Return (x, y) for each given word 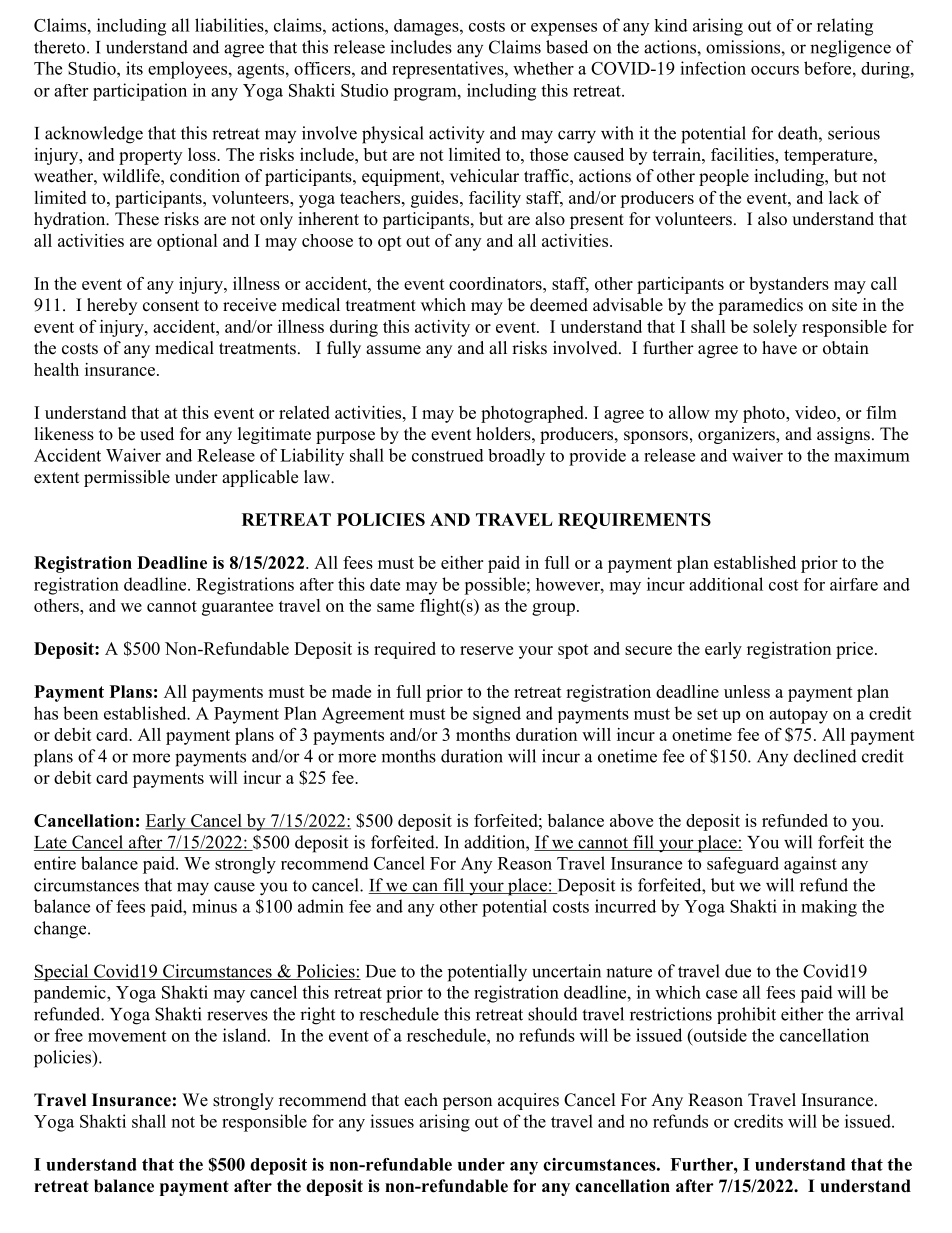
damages (427, 27)
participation (140, 92)
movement (127, 1036)
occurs (775, 70)
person (467, 1103)
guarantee (237, 608)
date (385, 584)
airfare (854, 584)
